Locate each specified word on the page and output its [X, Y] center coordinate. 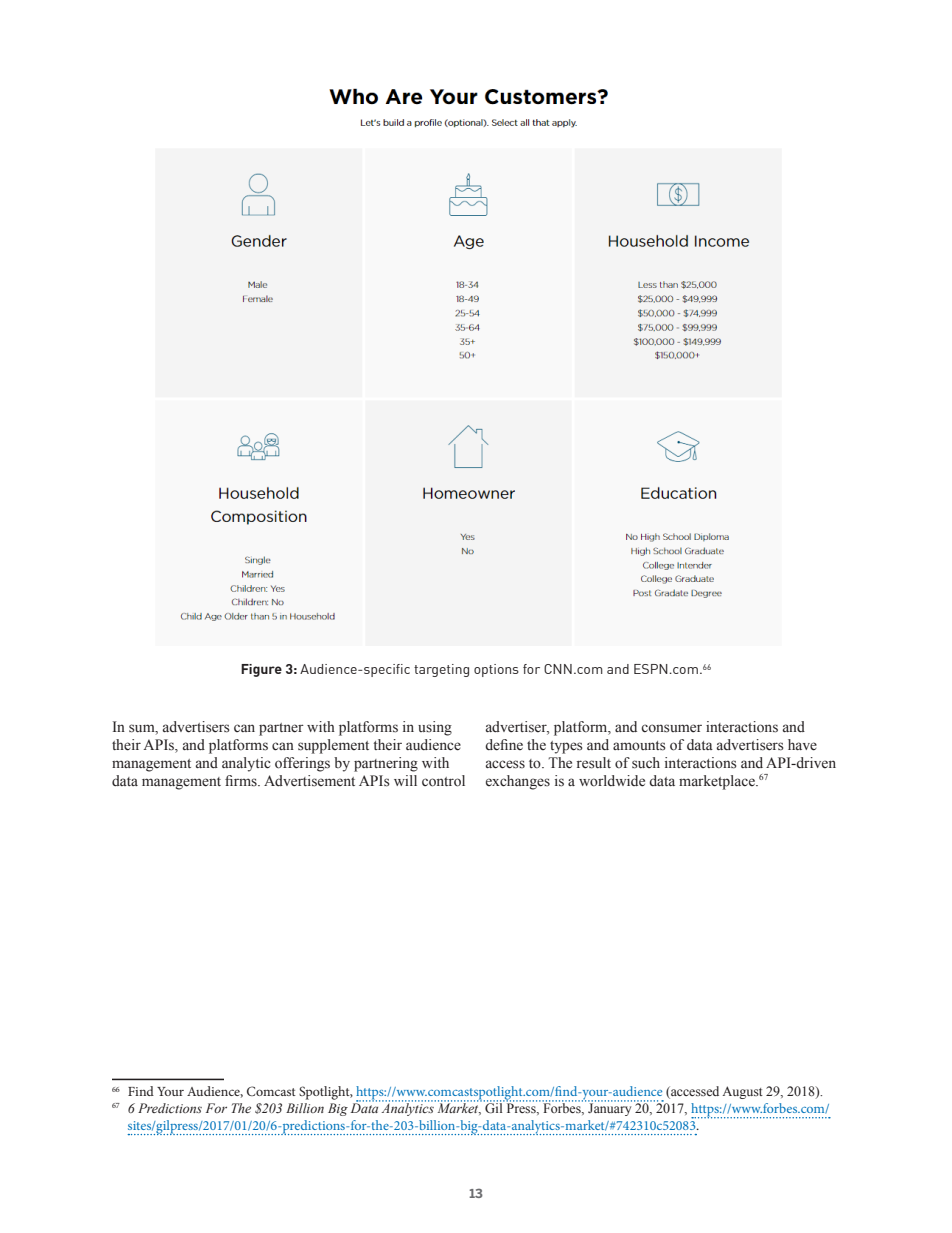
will [405, 780]
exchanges [518, 782]
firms [242, 780]
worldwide [612, 781]
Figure [261, 670]
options [496, 670]
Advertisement [309, 781]
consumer [671, 728]
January [610, 1108]
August [742, 1092]
